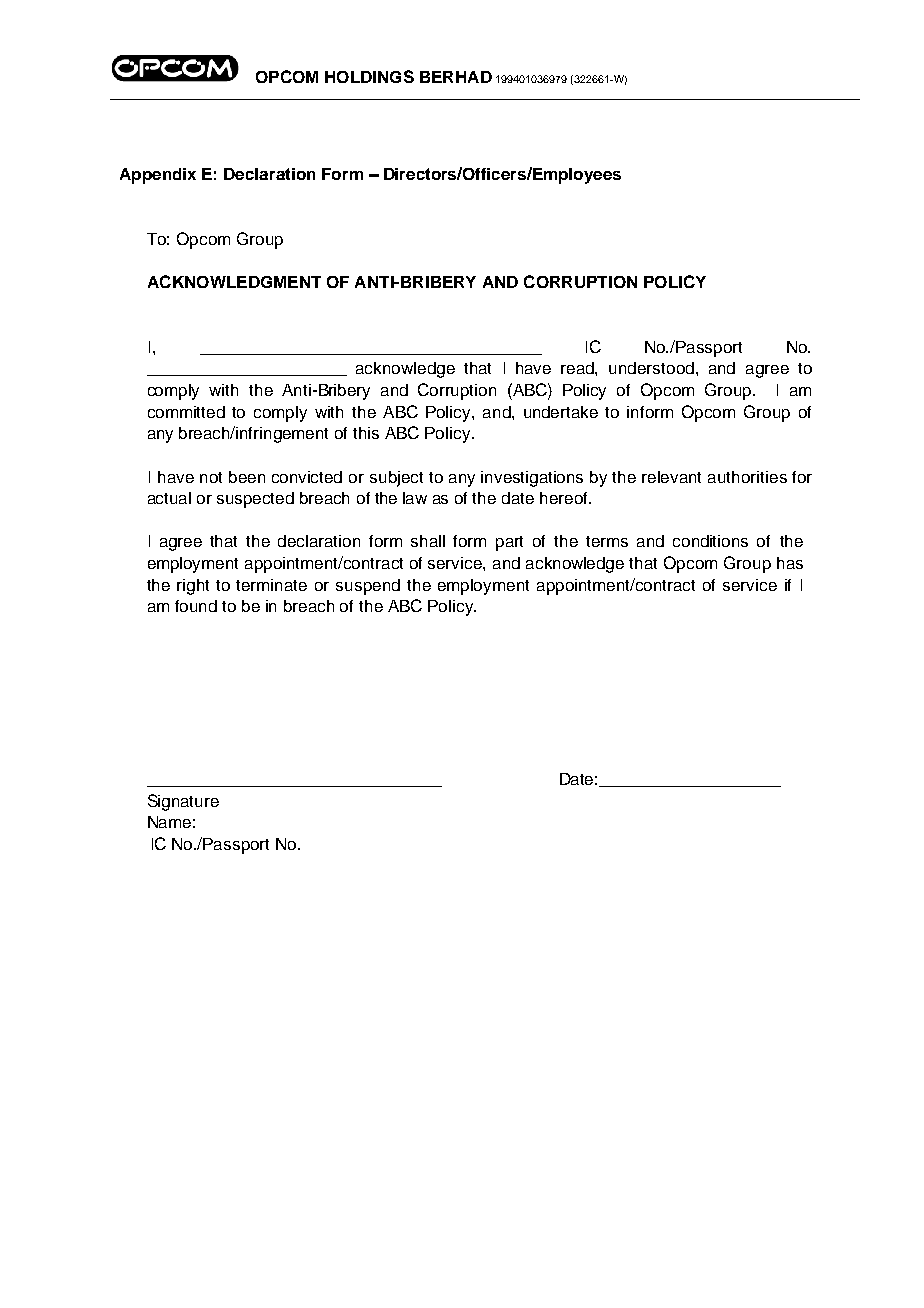 This screenshot has height=1308, width=924. Describe the element at coordinates (366, 433) in the screenshot. I see `this` at that location.
